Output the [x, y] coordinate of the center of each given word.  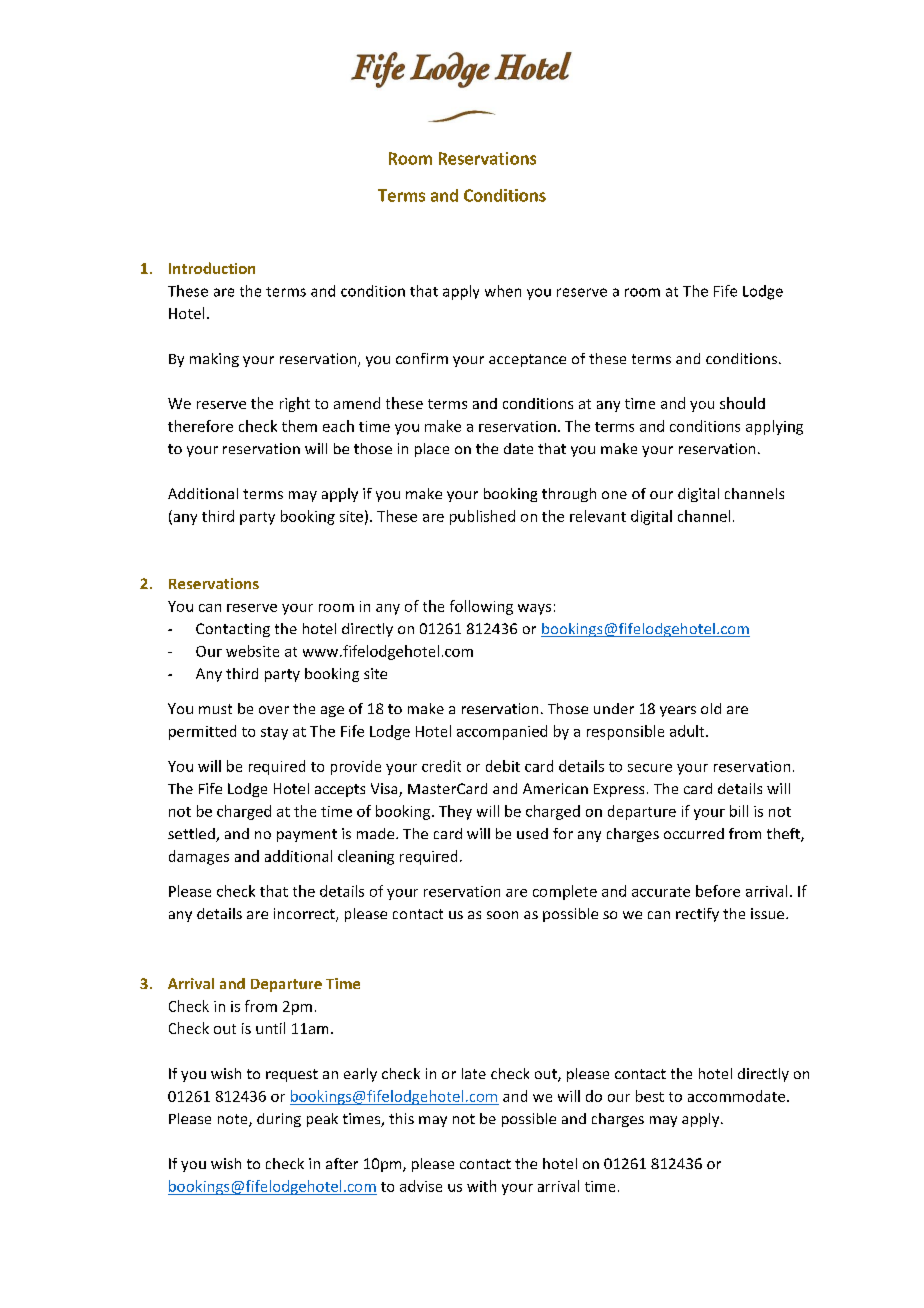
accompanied [502, 732]
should [742, 403]
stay [274, 733]
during [279, 1120]
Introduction [212, 268]
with [481, 1186]
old [711, 708]
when [503, 291]
